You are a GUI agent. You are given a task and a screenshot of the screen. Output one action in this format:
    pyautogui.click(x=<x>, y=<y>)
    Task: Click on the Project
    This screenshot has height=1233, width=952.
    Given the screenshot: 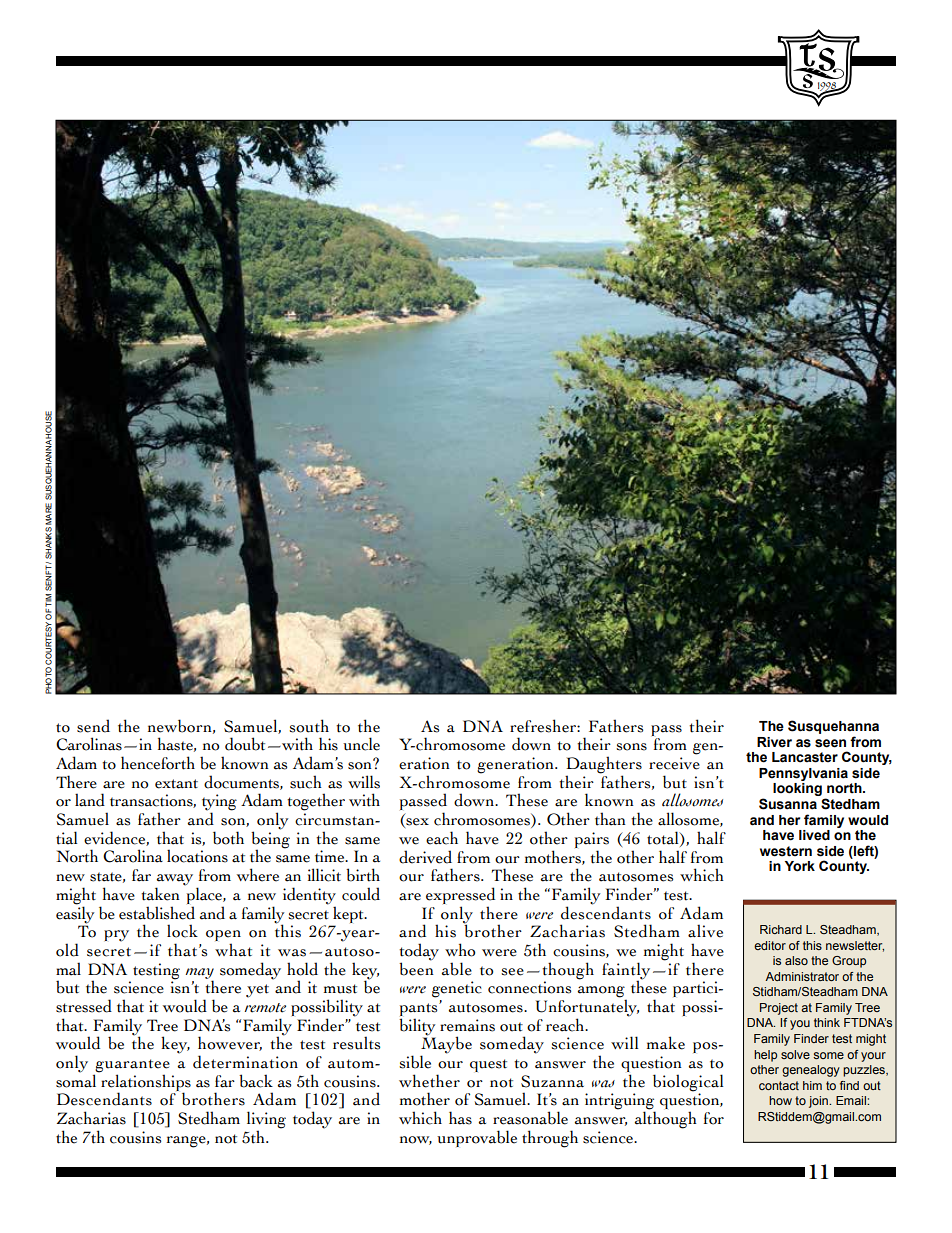 What is the action you would take?
    pyautogui.click(x=779, y=1009)
